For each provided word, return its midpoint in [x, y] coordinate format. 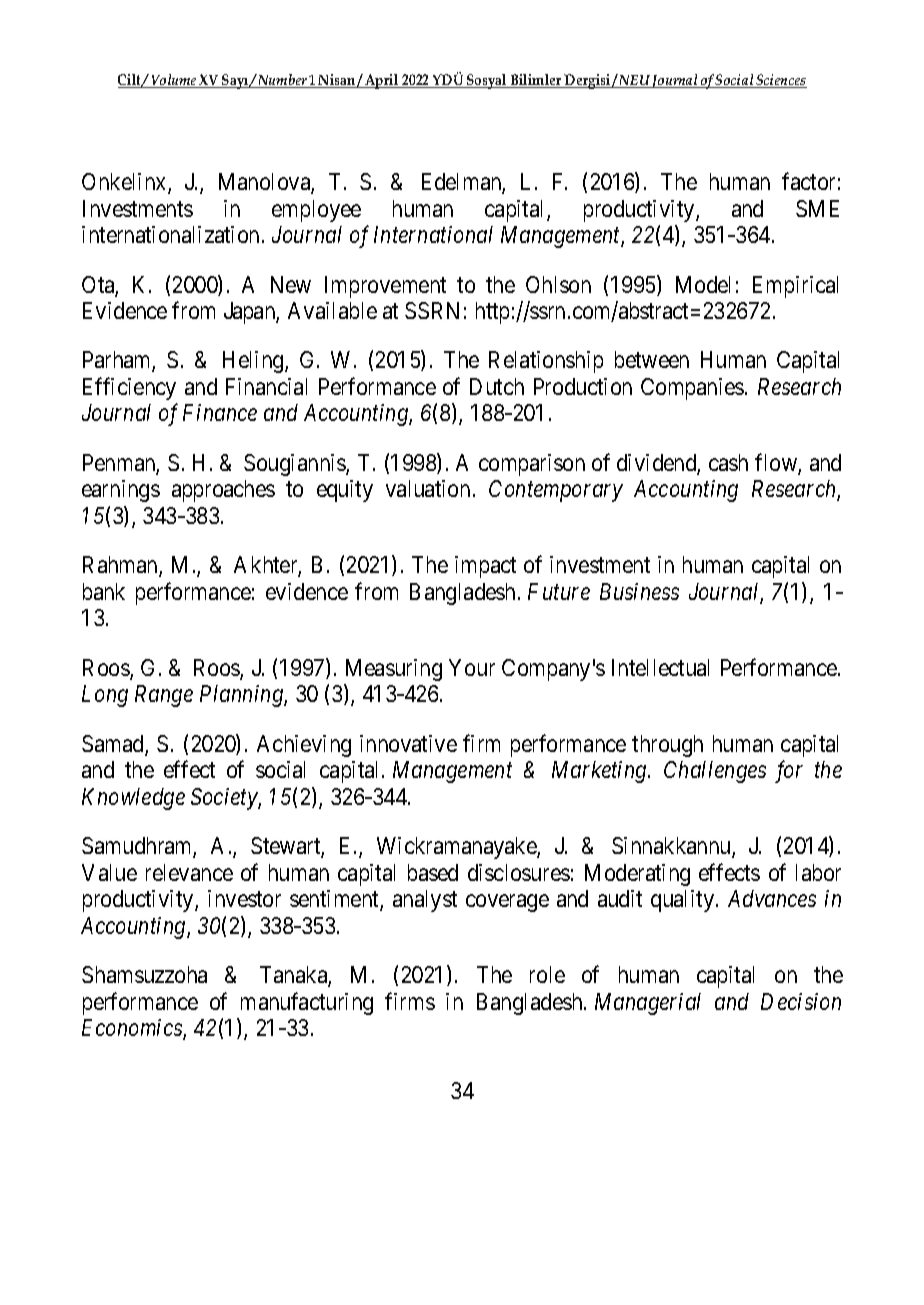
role [547, 974]
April [382, 81]
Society [225, 799]
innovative [408, 743]
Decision [801, 1001]
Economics [133, 1029]
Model [703, 284]
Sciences [781, 81]
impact [485, 567]
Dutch [497, 386]
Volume [174, 81]
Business [639, 591]
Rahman [121, 566]
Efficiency [129, 388]
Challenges [715, 772]
